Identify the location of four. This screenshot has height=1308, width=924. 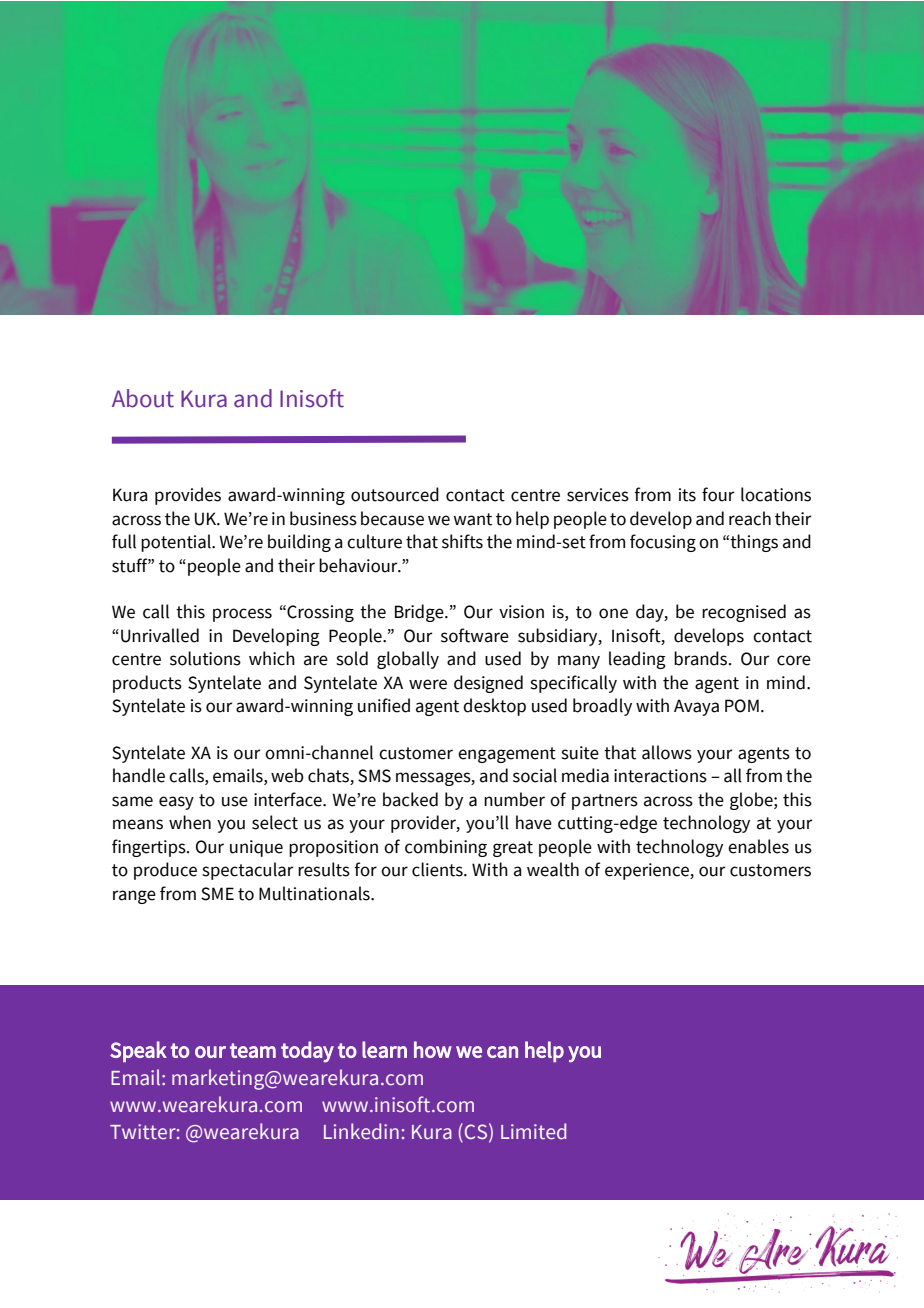
(718, 494).
